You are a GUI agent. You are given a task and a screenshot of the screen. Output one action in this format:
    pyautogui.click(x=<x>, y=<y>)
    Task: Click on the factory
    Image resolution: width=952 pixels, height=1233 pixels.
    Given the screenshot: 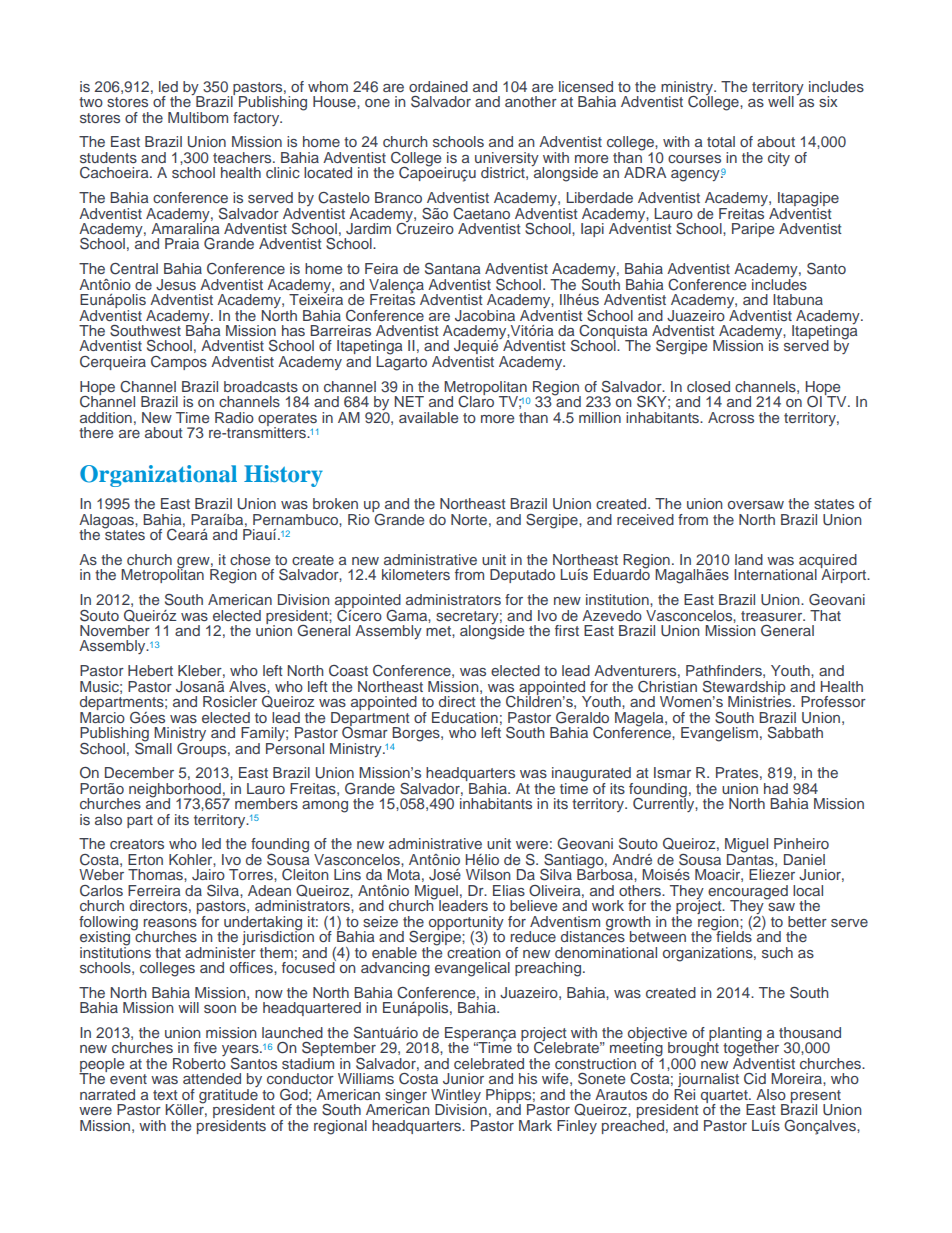 What is the action you would take?
    pyautogui.click(x=257, y=119)
